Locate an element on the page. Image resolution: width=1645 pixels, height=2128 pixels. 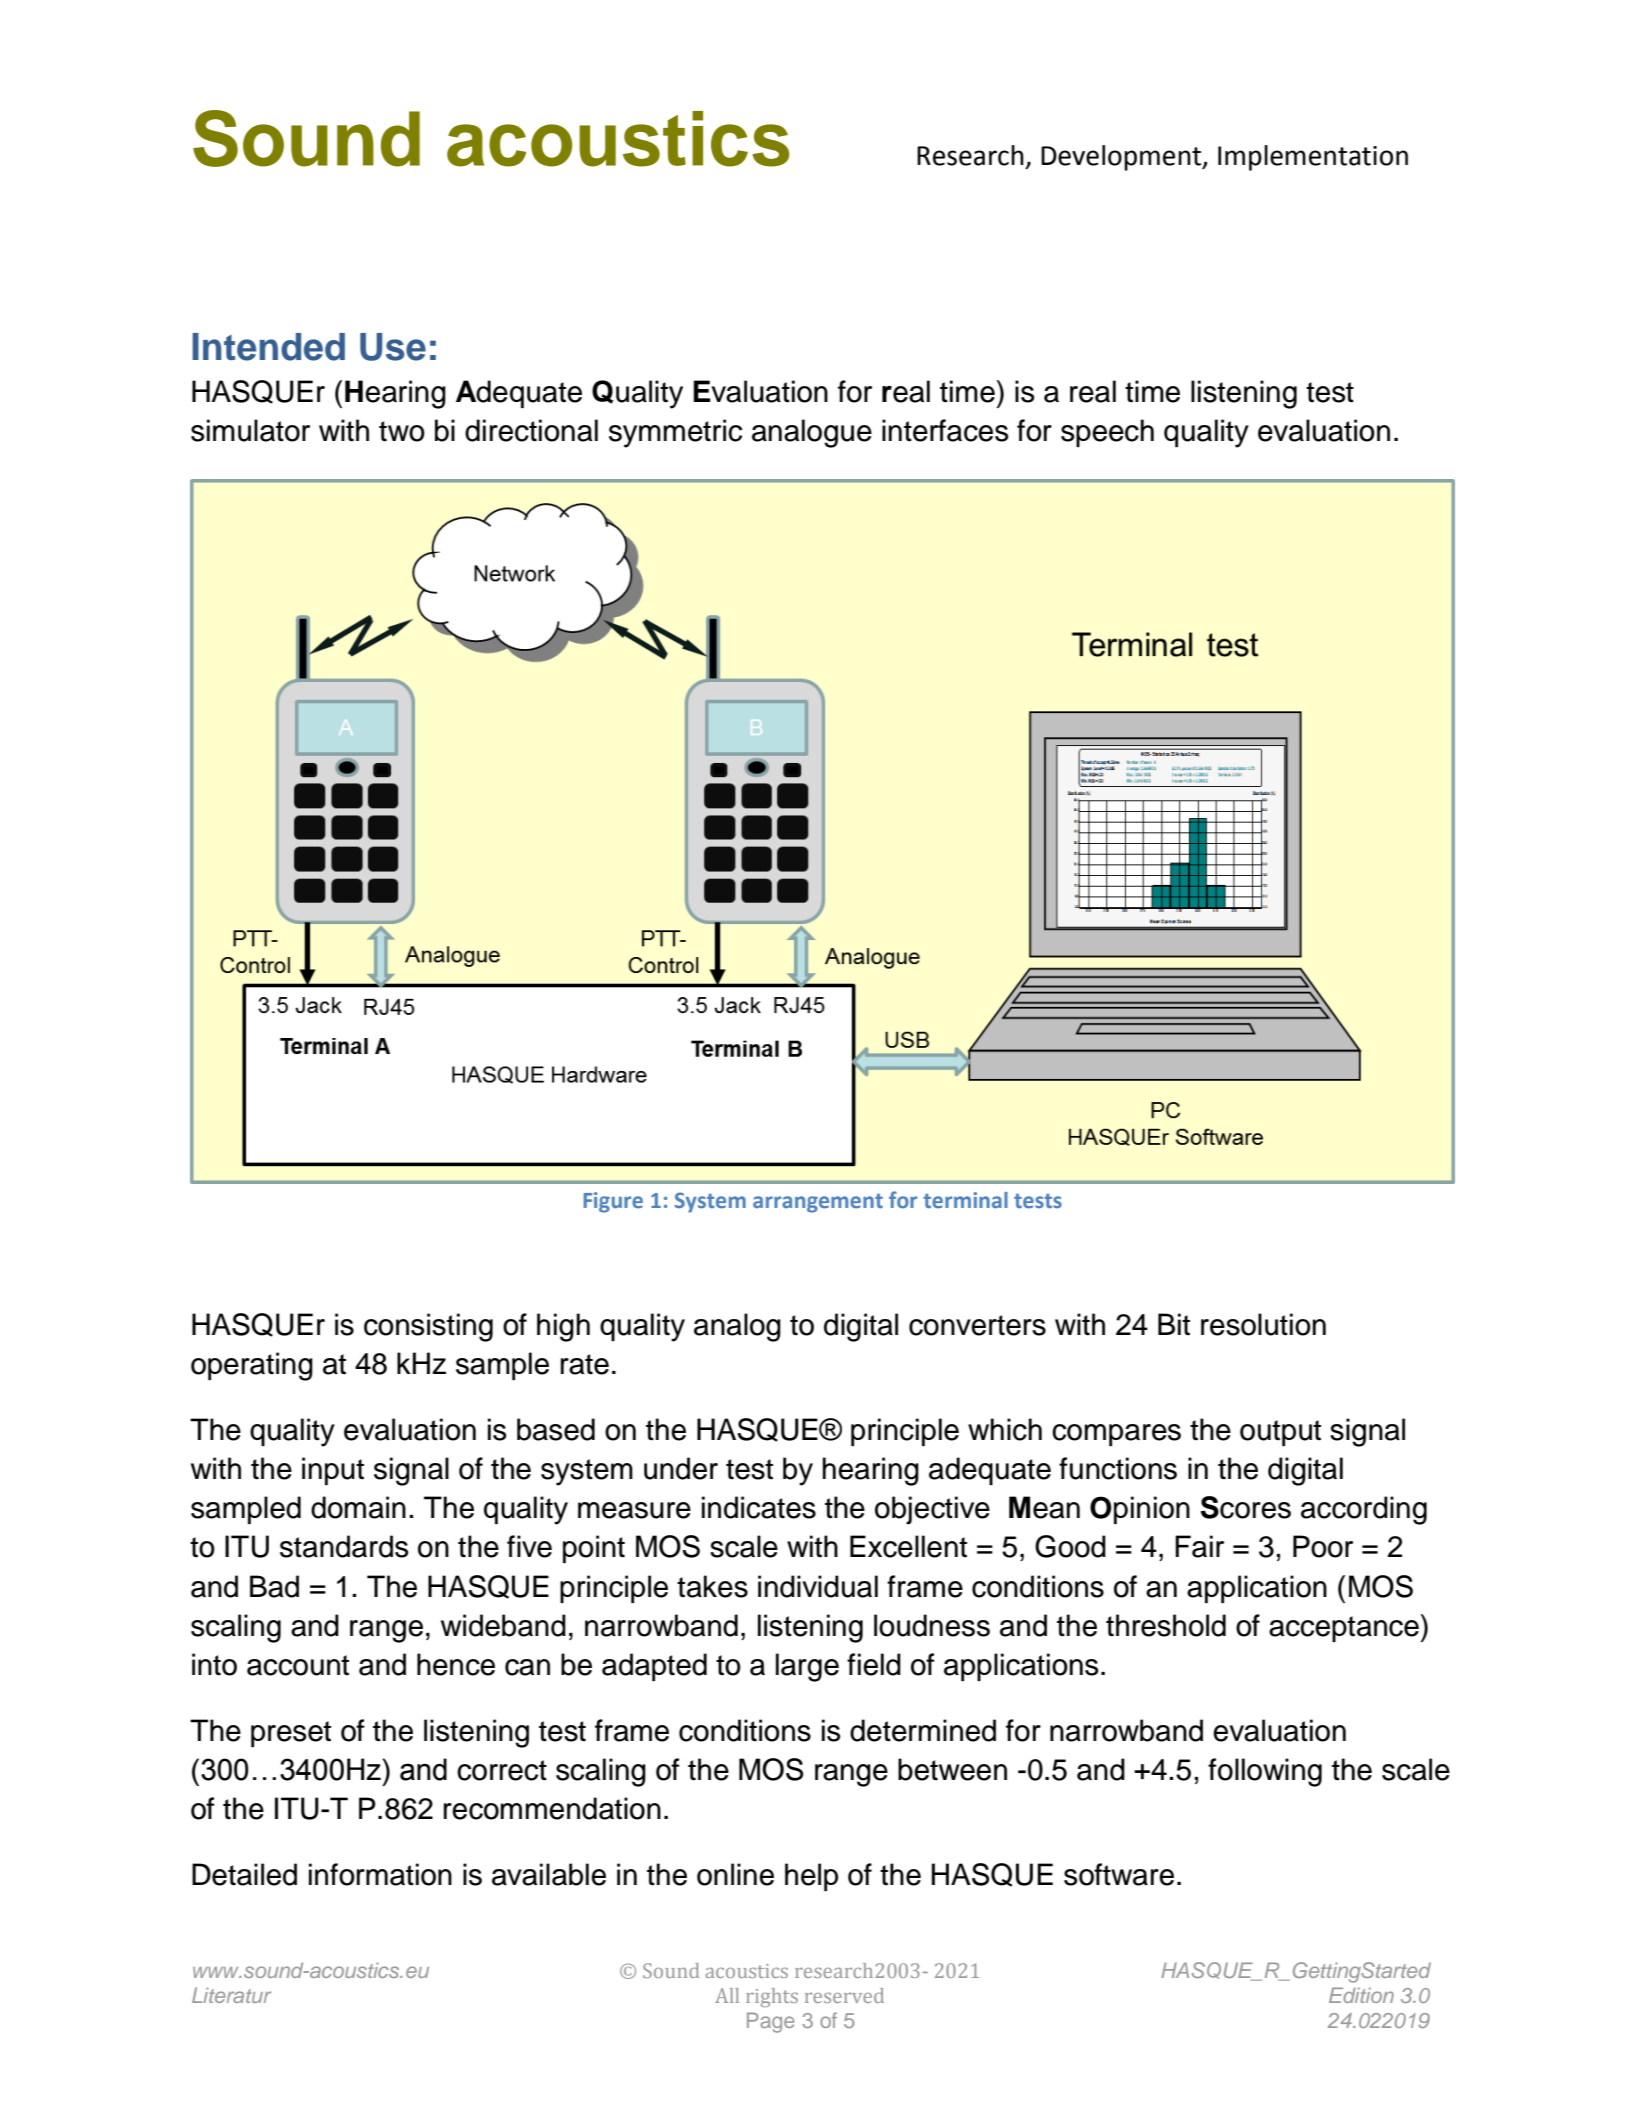
terminal is located at coordinates (965, 1200).
